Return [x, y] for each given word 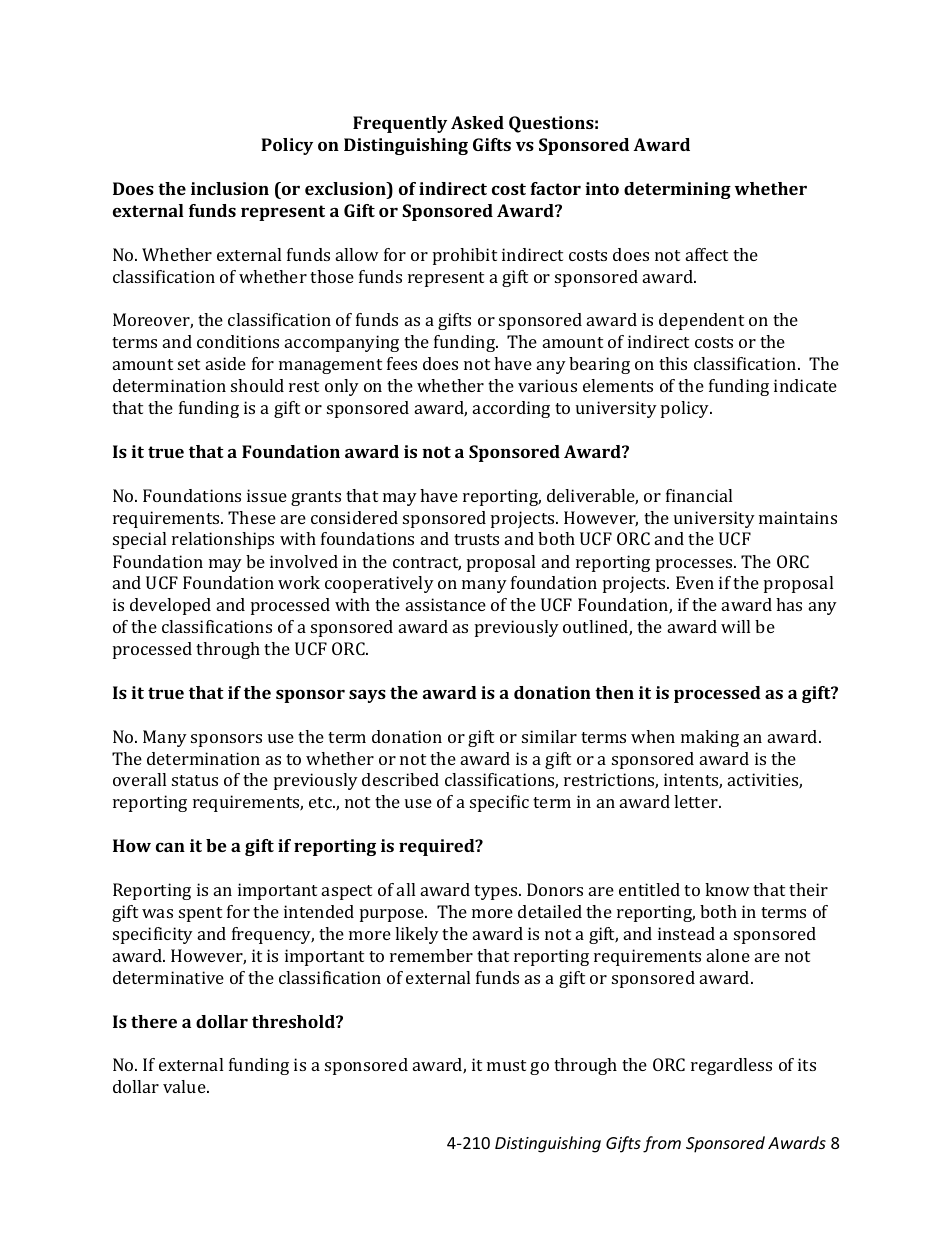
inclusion [230, 188]
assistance [446, 604]
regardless [731, 1066]
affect [707, 254]
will [735, 626]
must [506, 1065]
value [185, 1086]
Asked [477, 122]
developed [170, 606]
